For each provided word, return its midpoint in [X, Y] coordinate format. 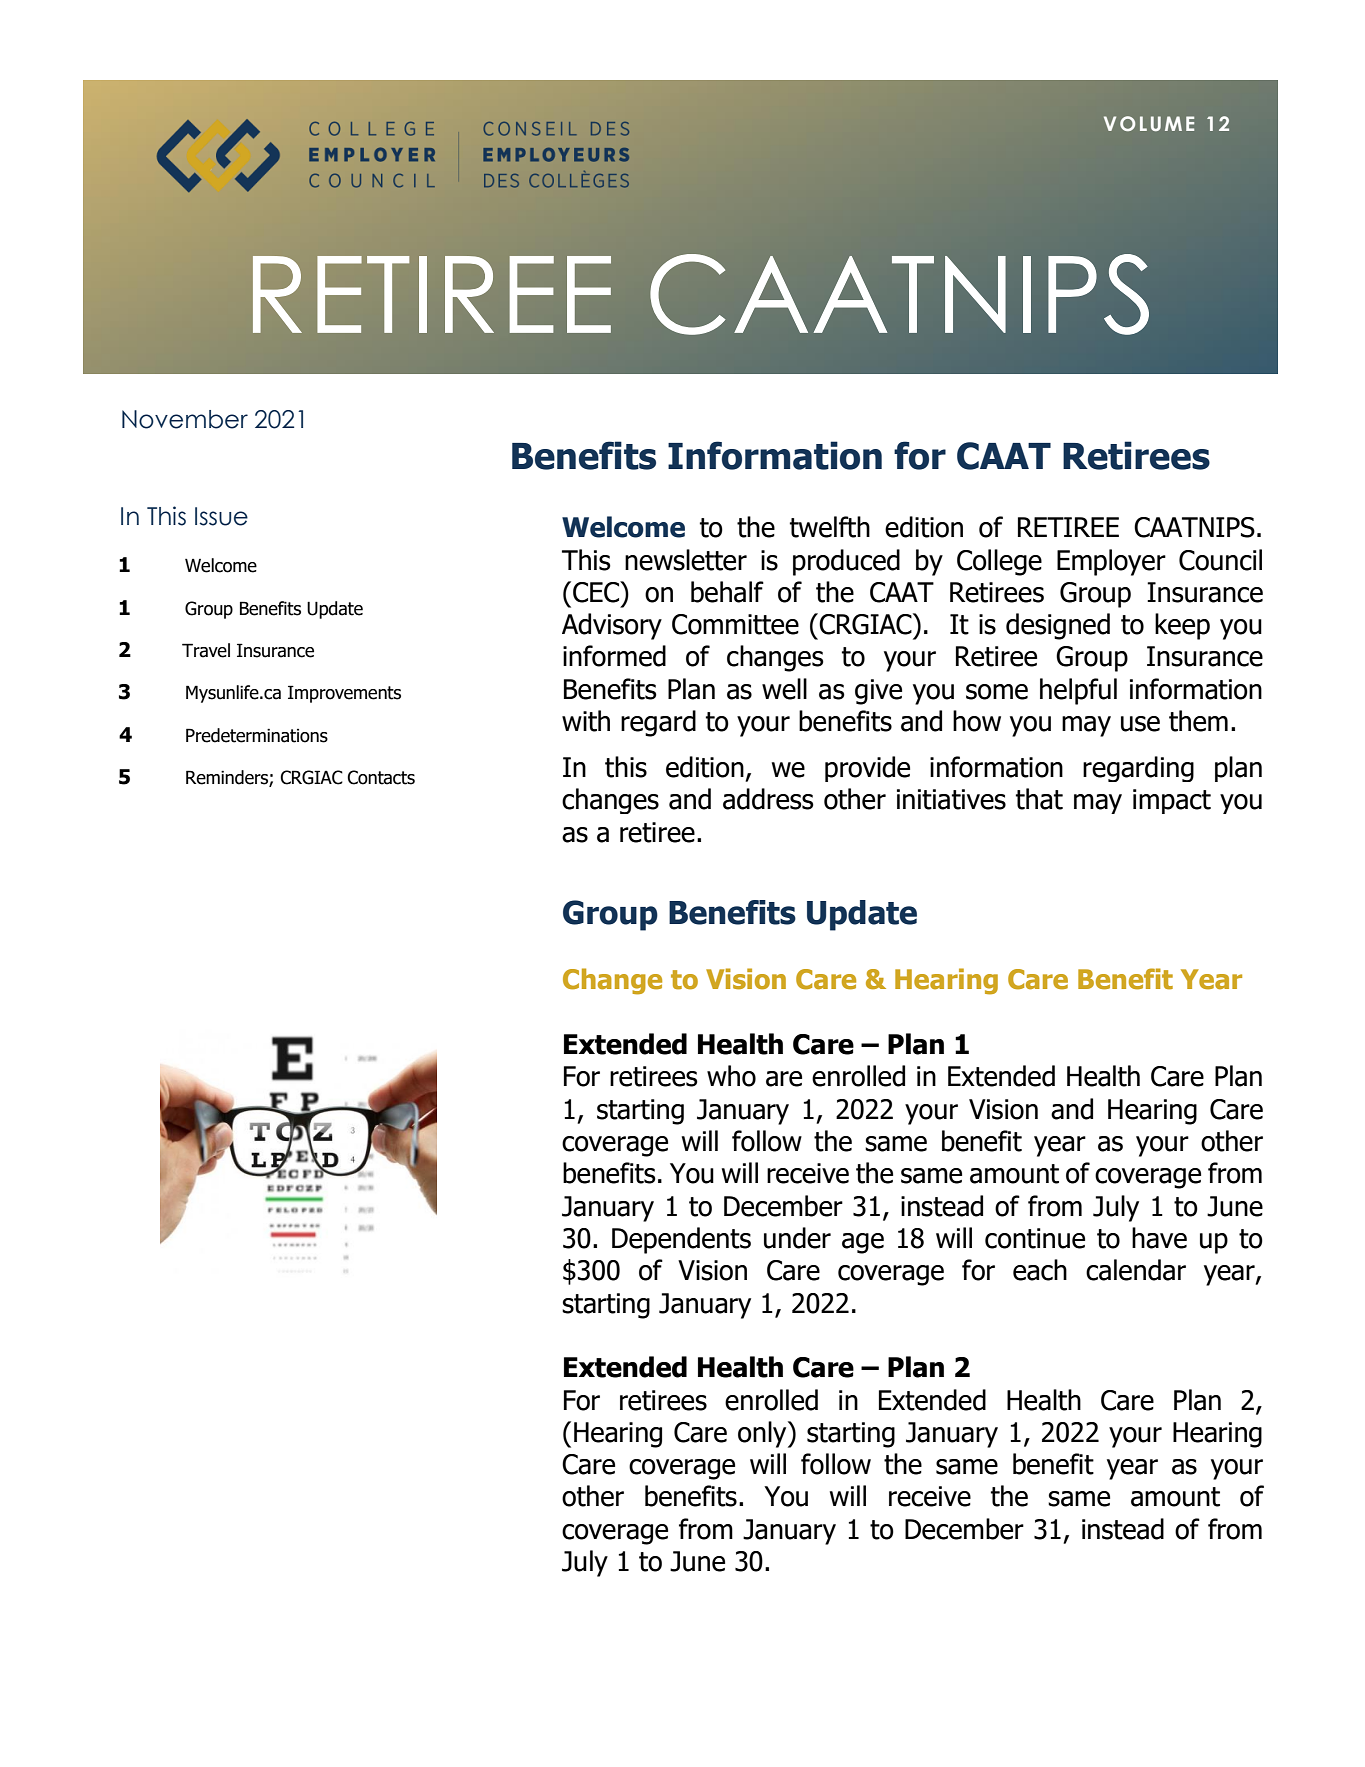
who [731, 1076]
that [1039, 799]
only [763, 1434]
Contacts [381, 777]
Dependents [681, 1240]
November [185, 419]
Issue [221, 516]
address [768, 799]
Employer [1111, 562]
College [999, 562]
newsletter [686, 560]
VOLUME [1149, 123]
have [1159, 1238]
